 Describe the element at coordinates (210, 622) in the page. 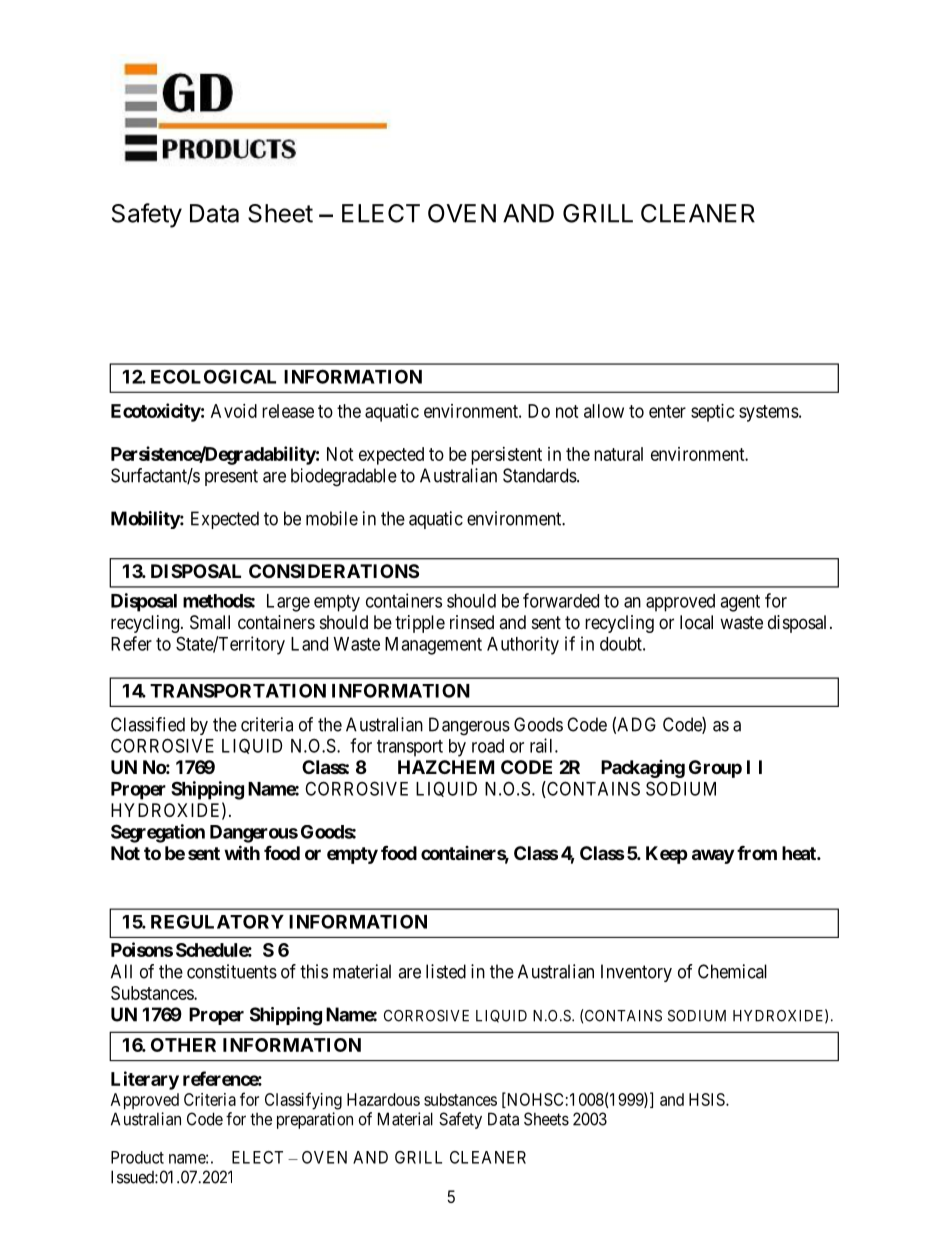

I see `Small` at that location.
